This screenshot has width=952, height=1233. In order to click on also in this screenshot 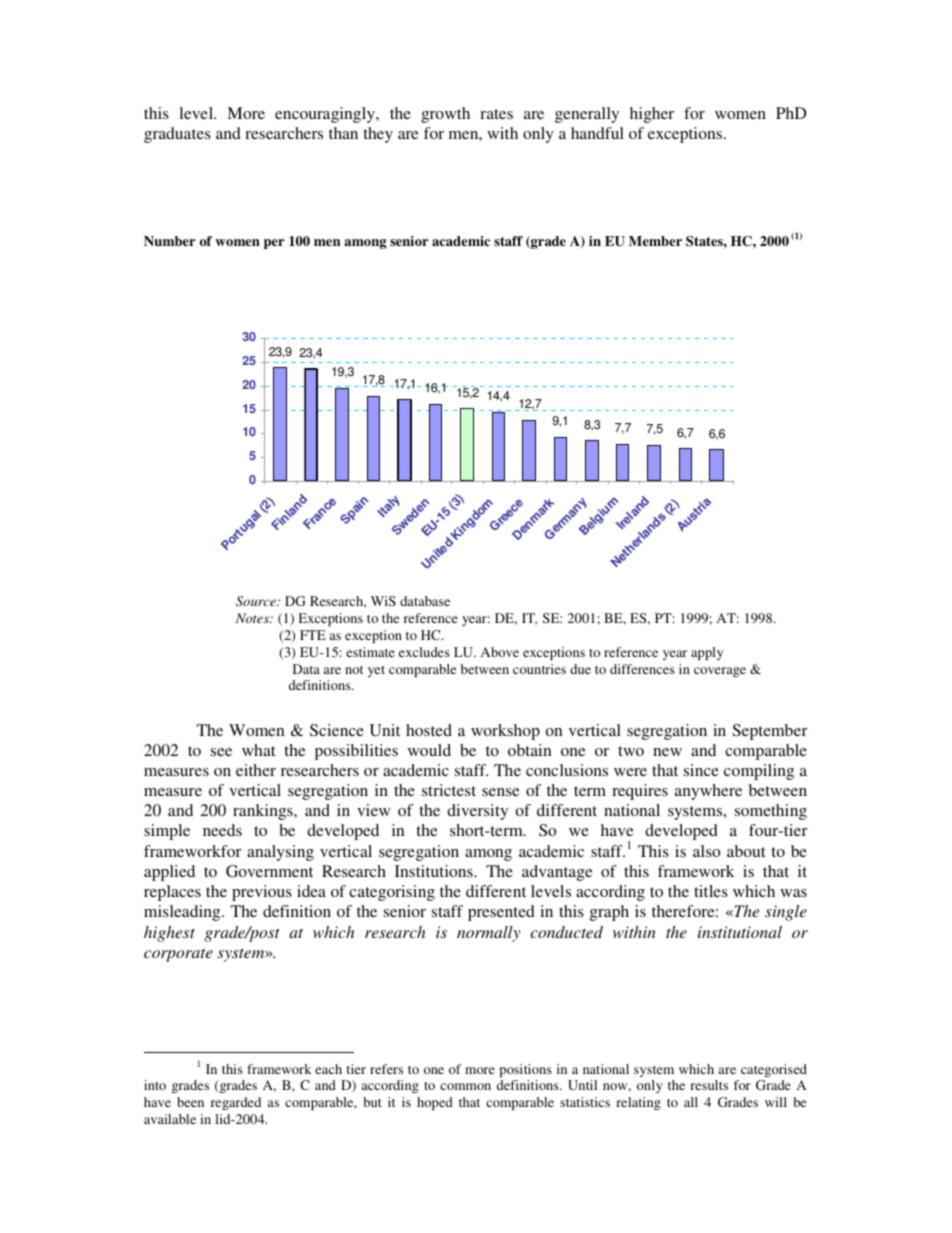, I will do `click(706, 851)`.
